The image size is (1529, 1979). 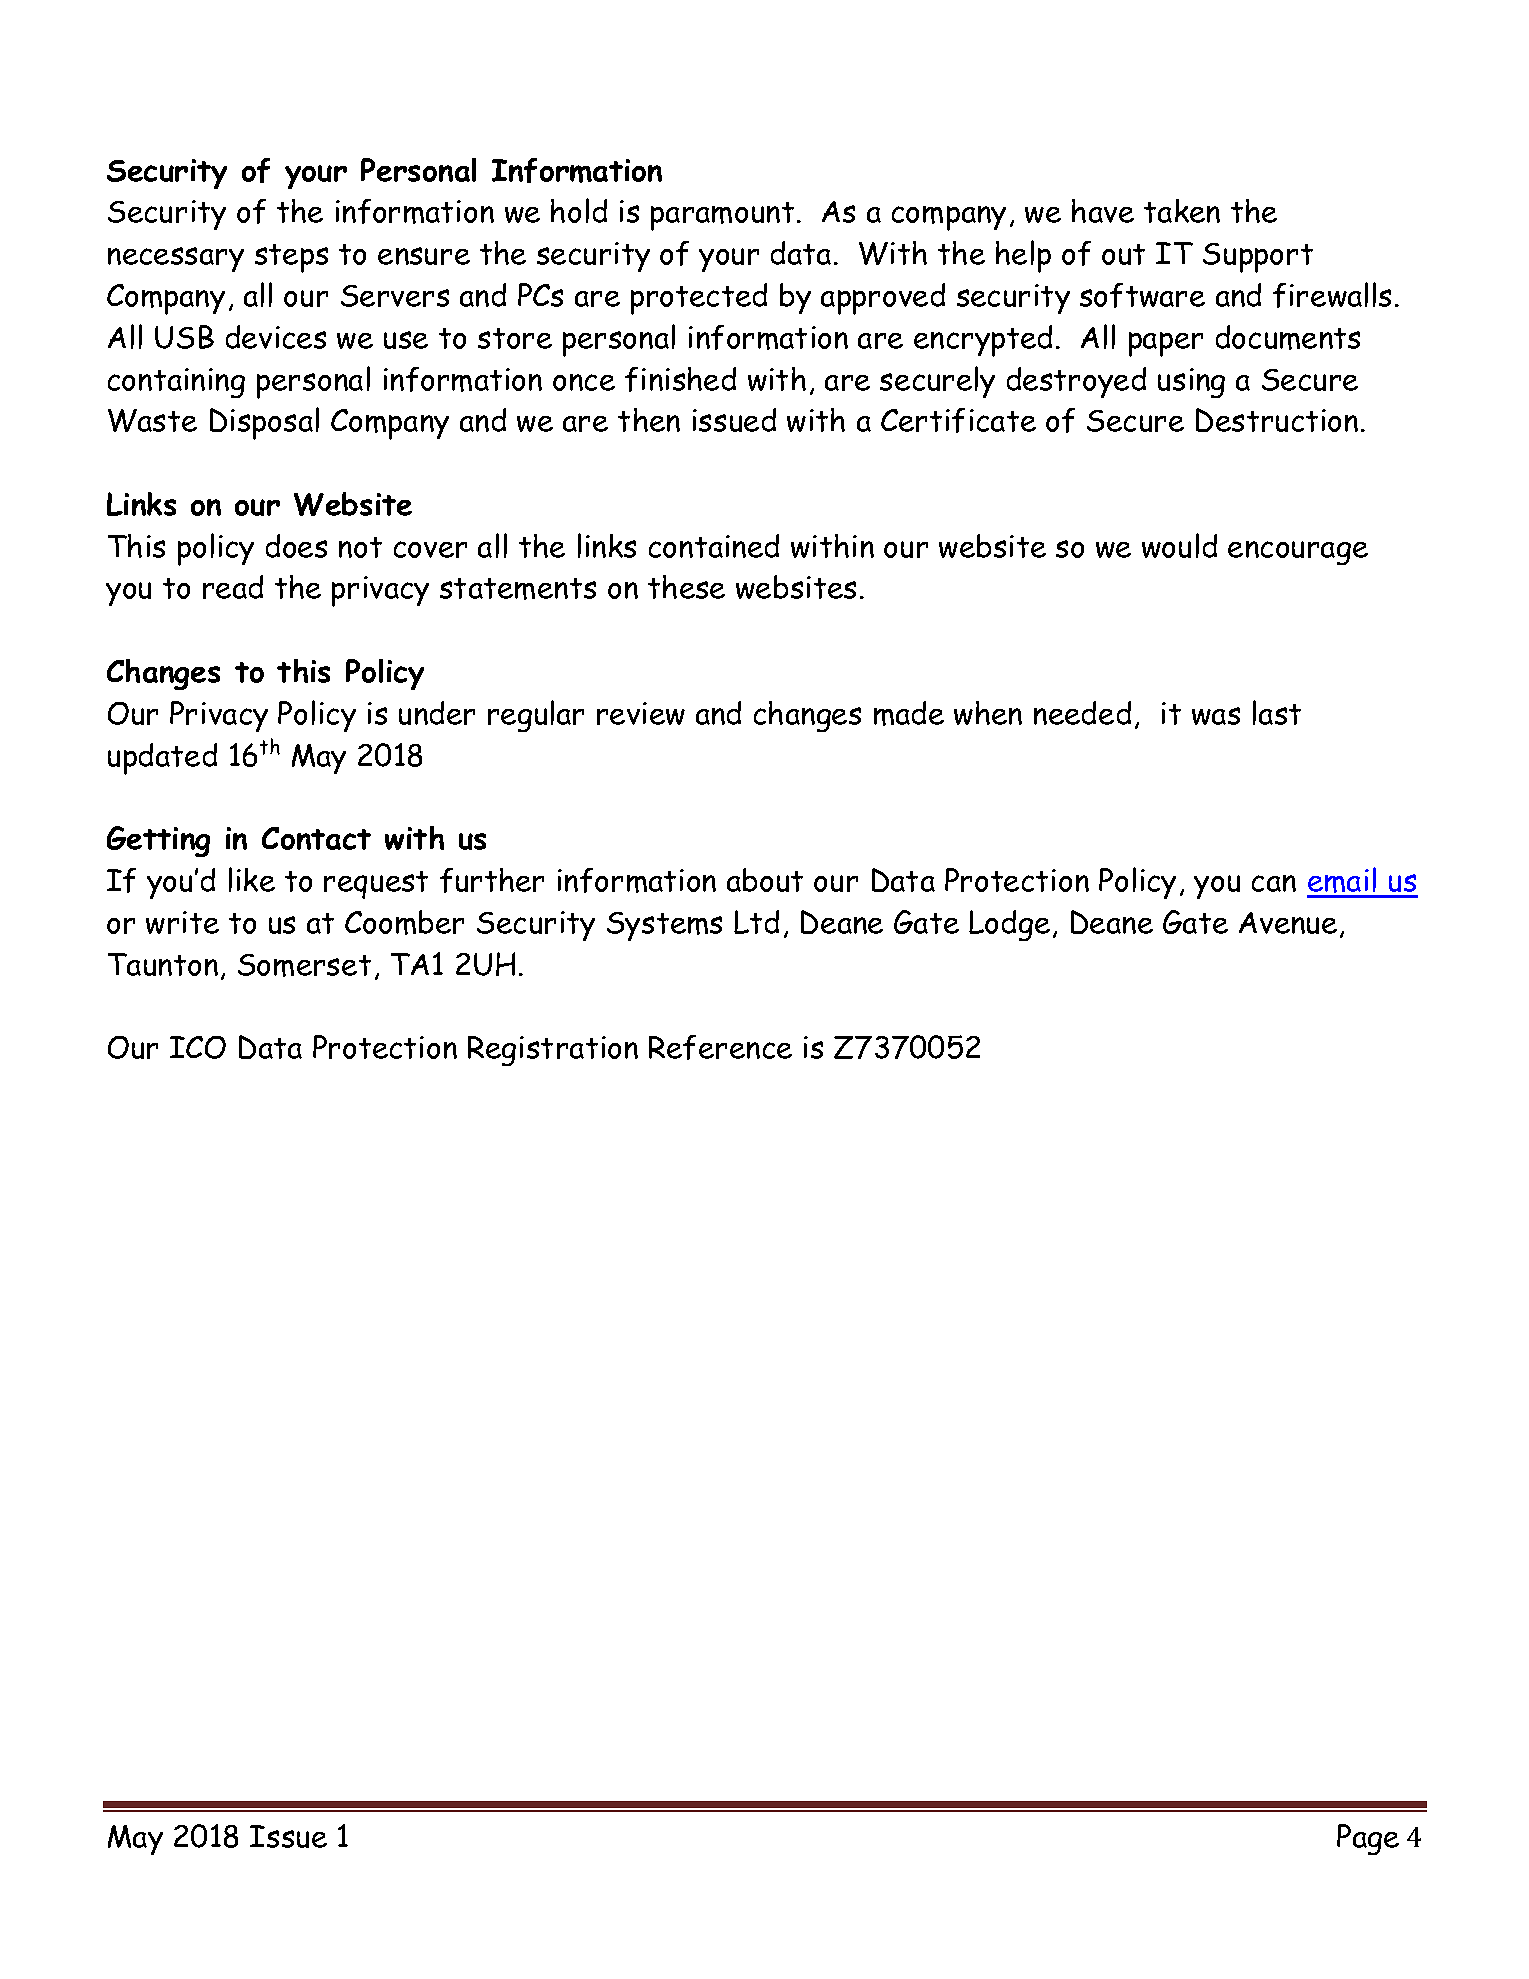 I want to click on Lodge, so click(x=1009, y=925).
